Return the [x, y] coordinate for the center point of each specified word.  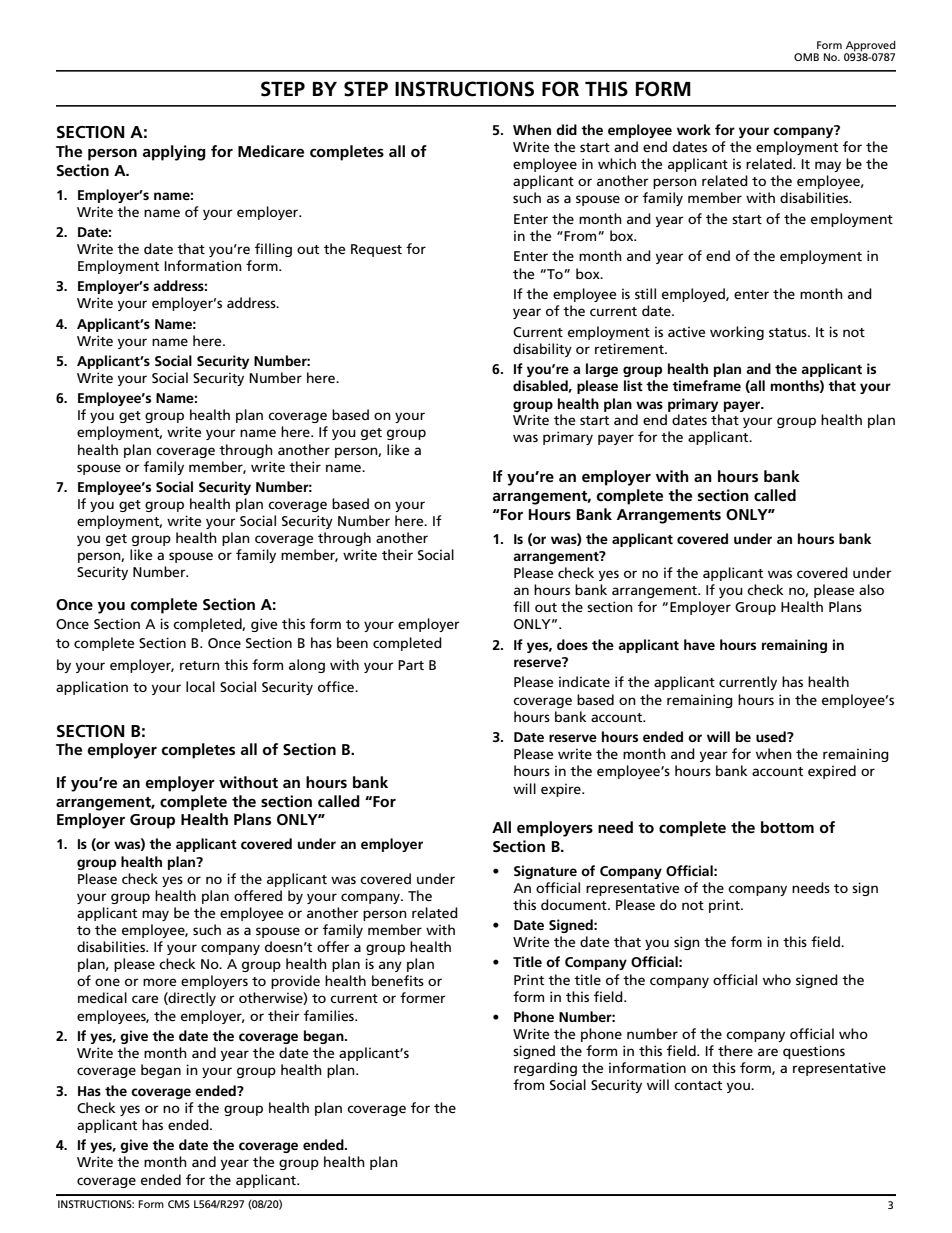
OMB [806, 57]
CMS [179, 1204]
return [200, 665]
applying [174, 153]
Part [411, 665]
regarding [545, 1069]
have [699, 644]
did [566, 129]
